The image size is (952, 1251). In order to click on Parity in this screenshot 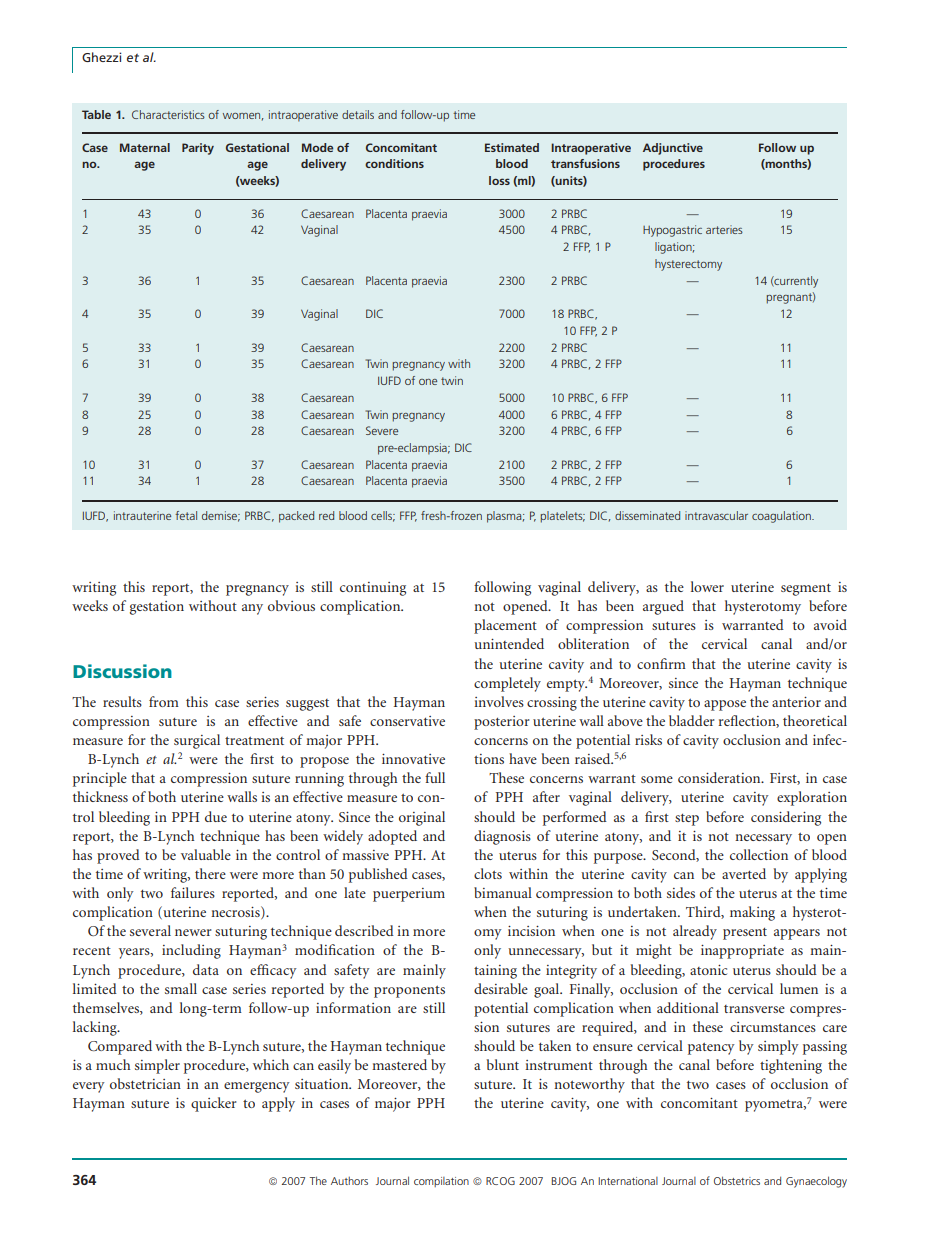, I will do `click(198, 149)`.
